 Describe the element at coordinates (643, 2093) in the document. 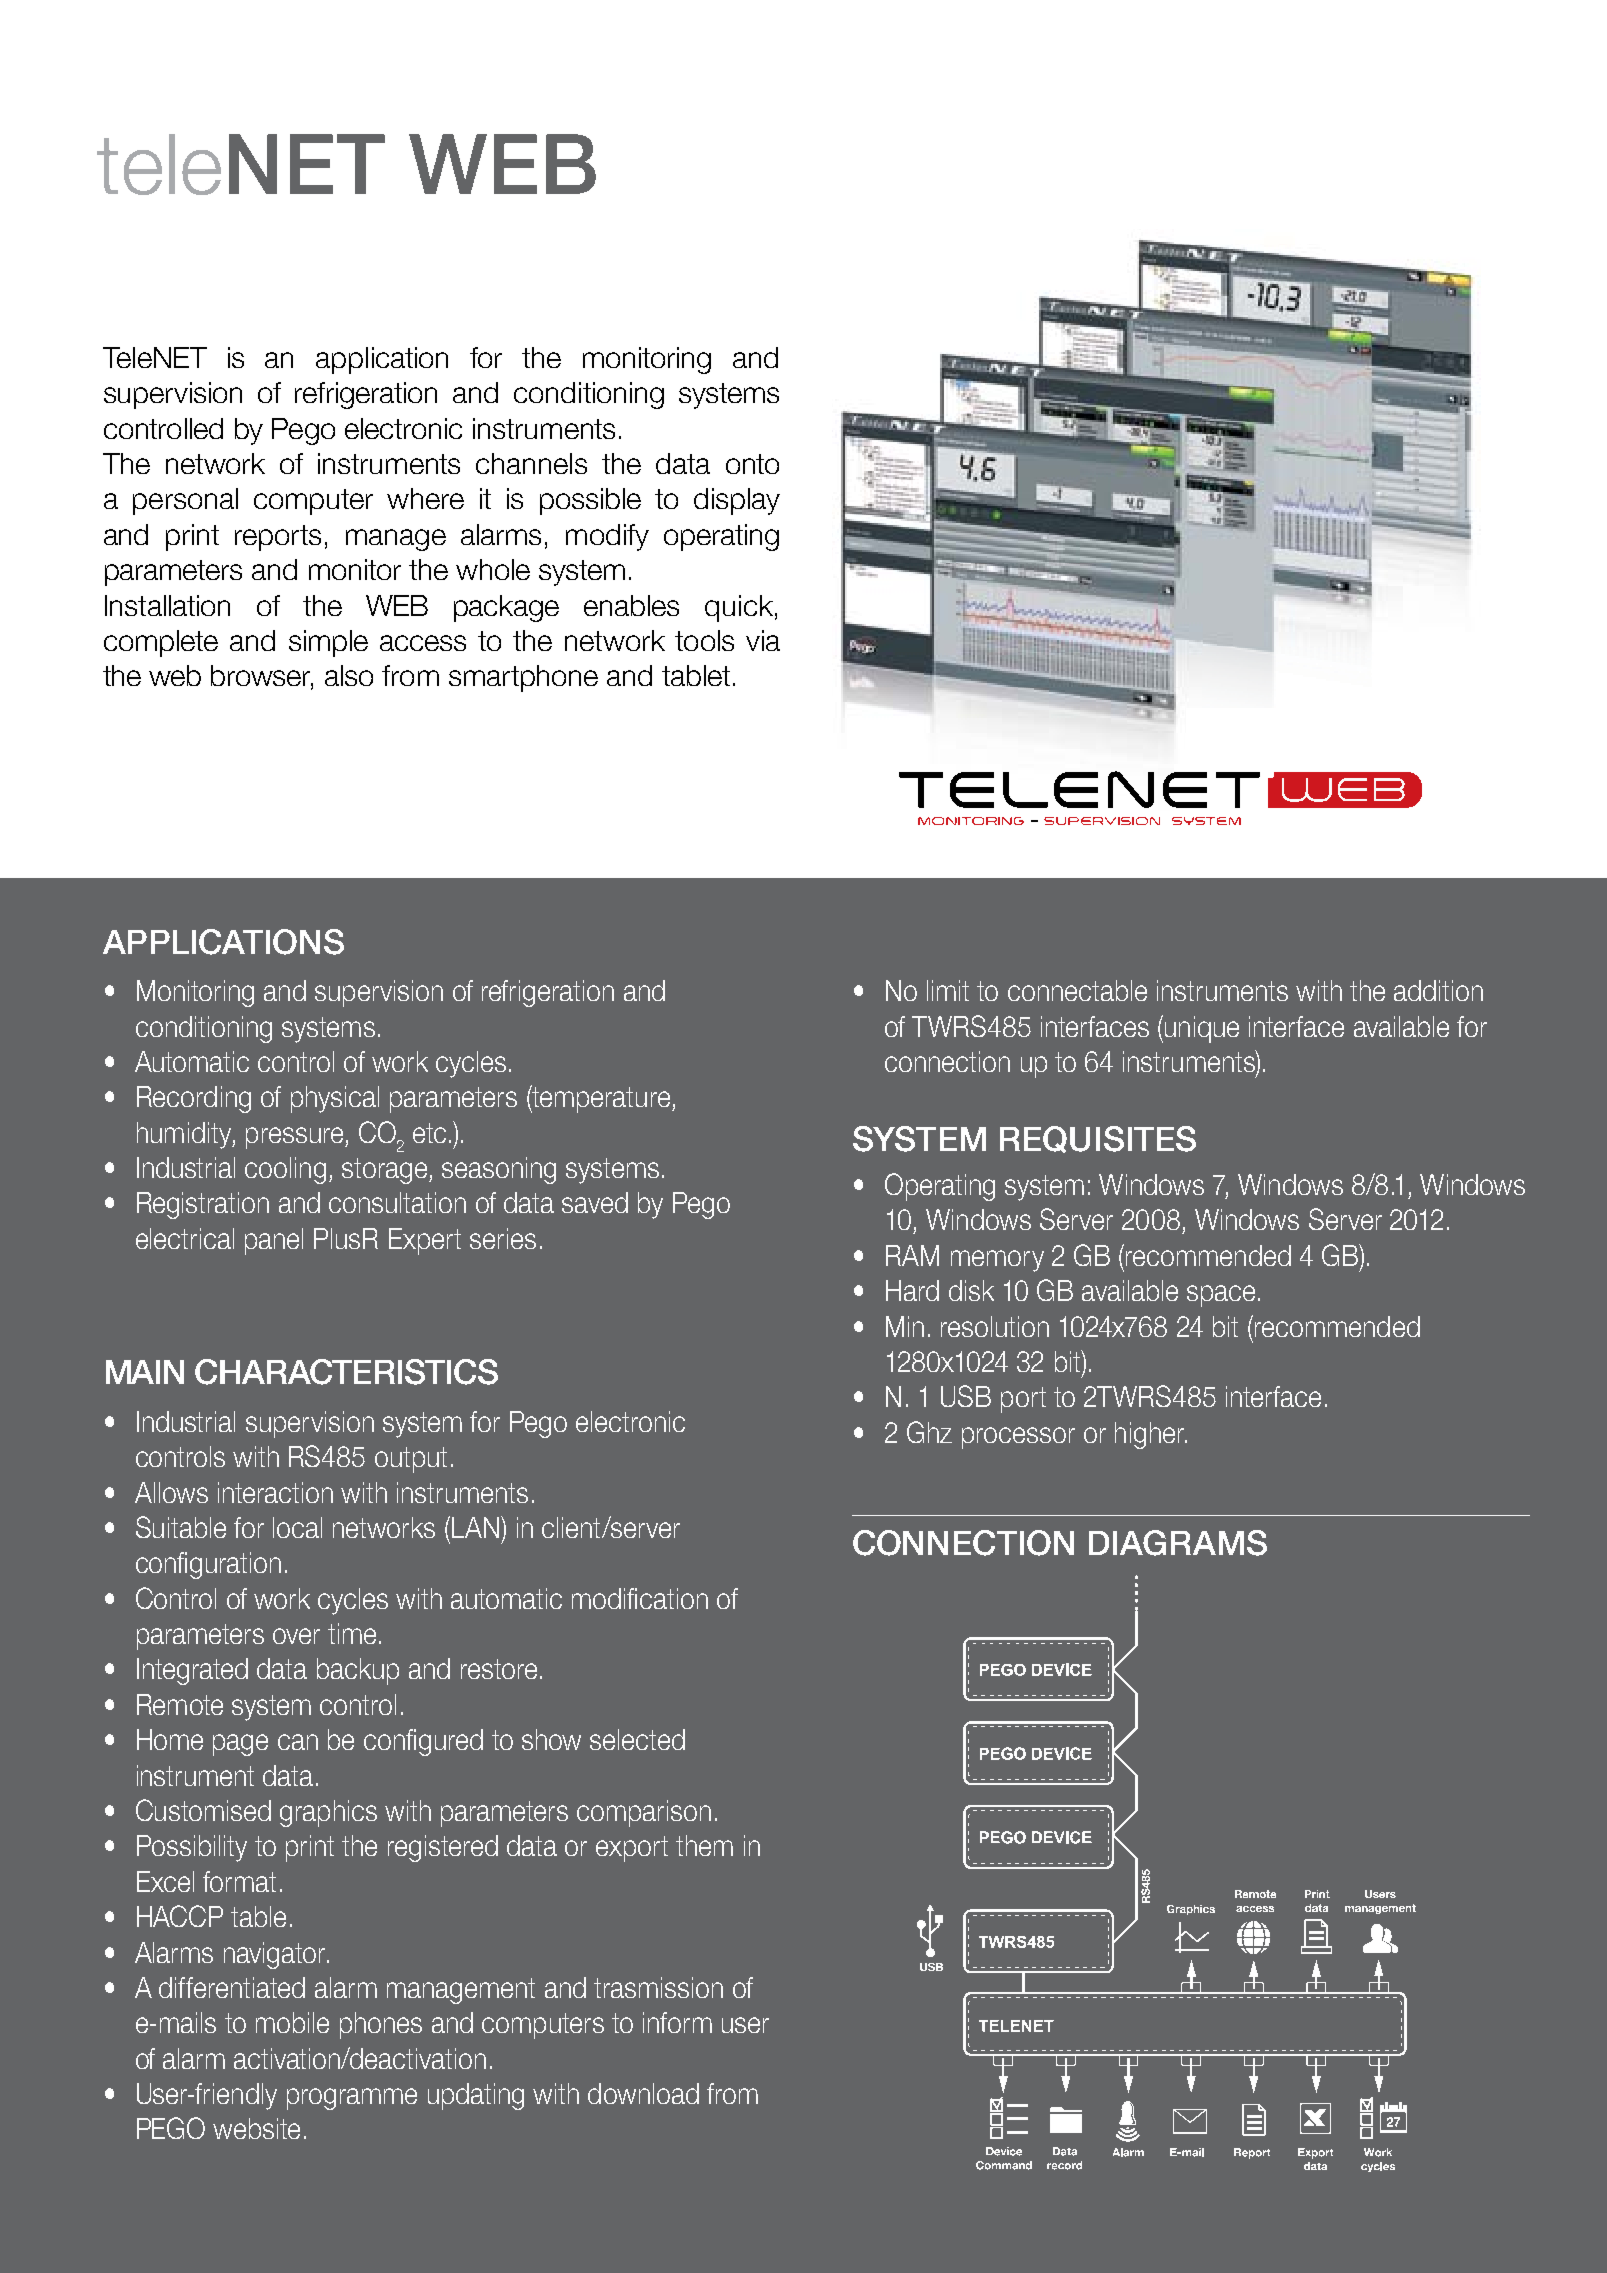

I see `download` at that location.
